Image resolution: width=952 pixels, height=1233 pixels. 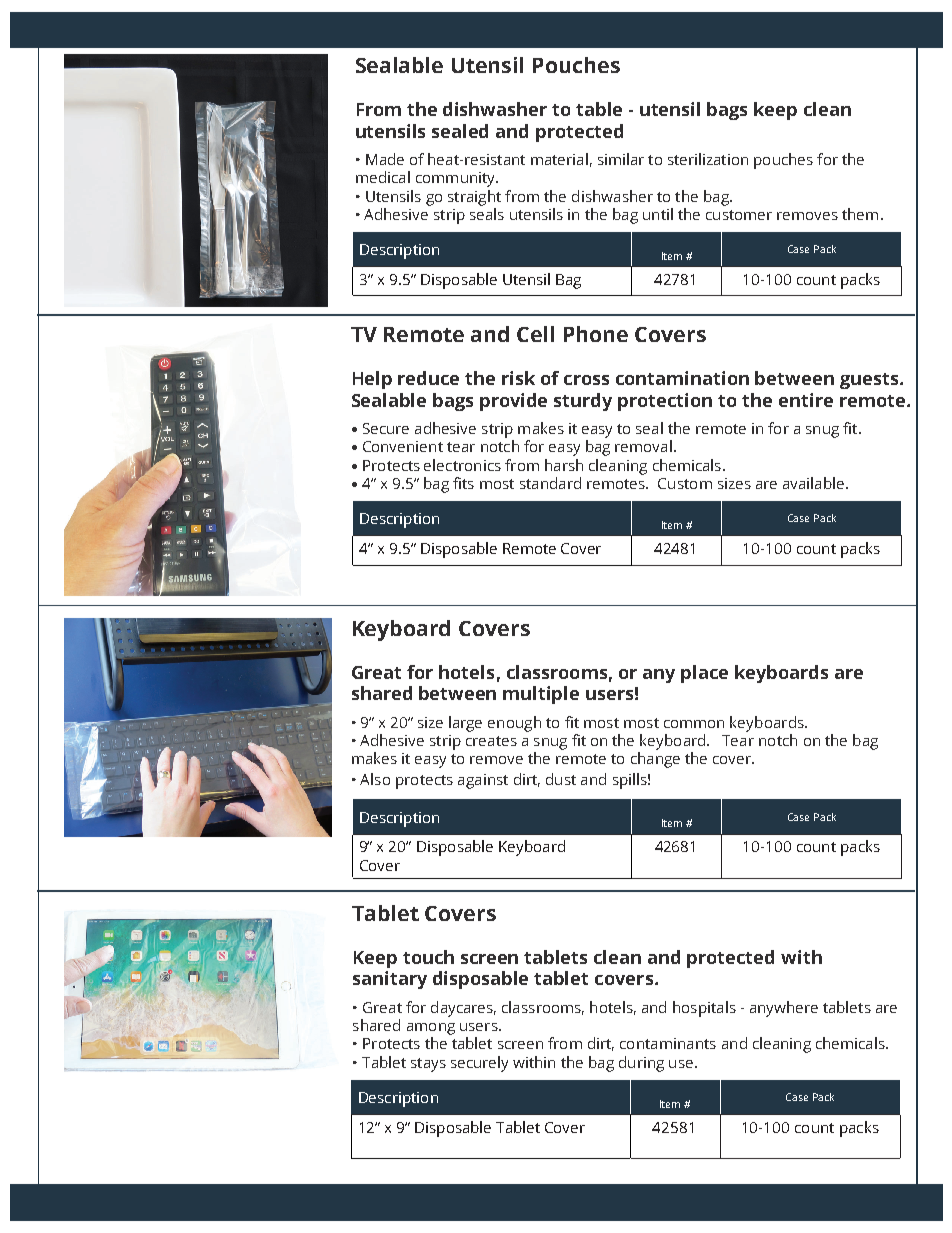 I want to click on electronics, so click(x=462, y=465).
